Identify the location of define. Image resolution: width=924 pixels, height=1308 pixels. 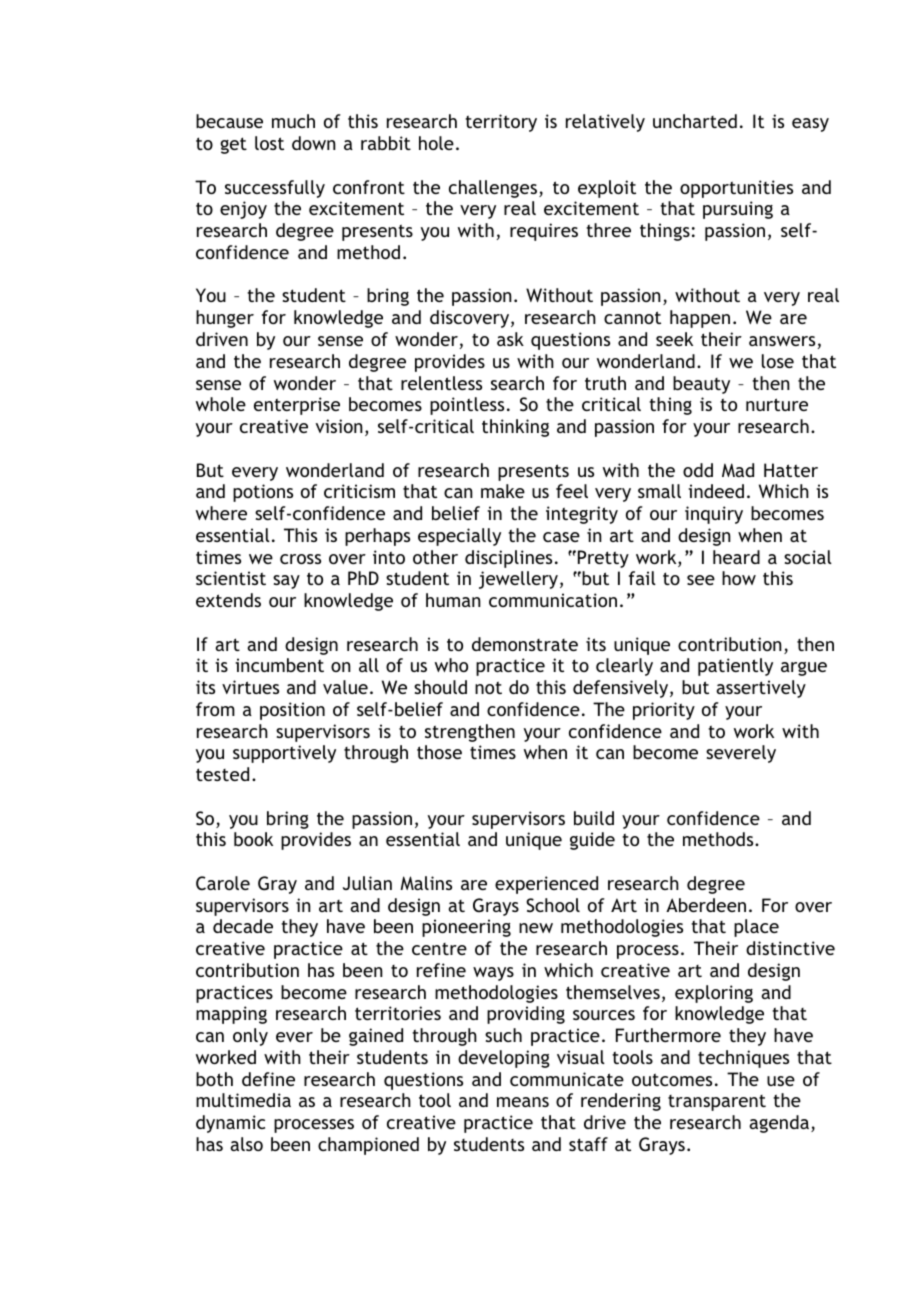
(268, 1079).
